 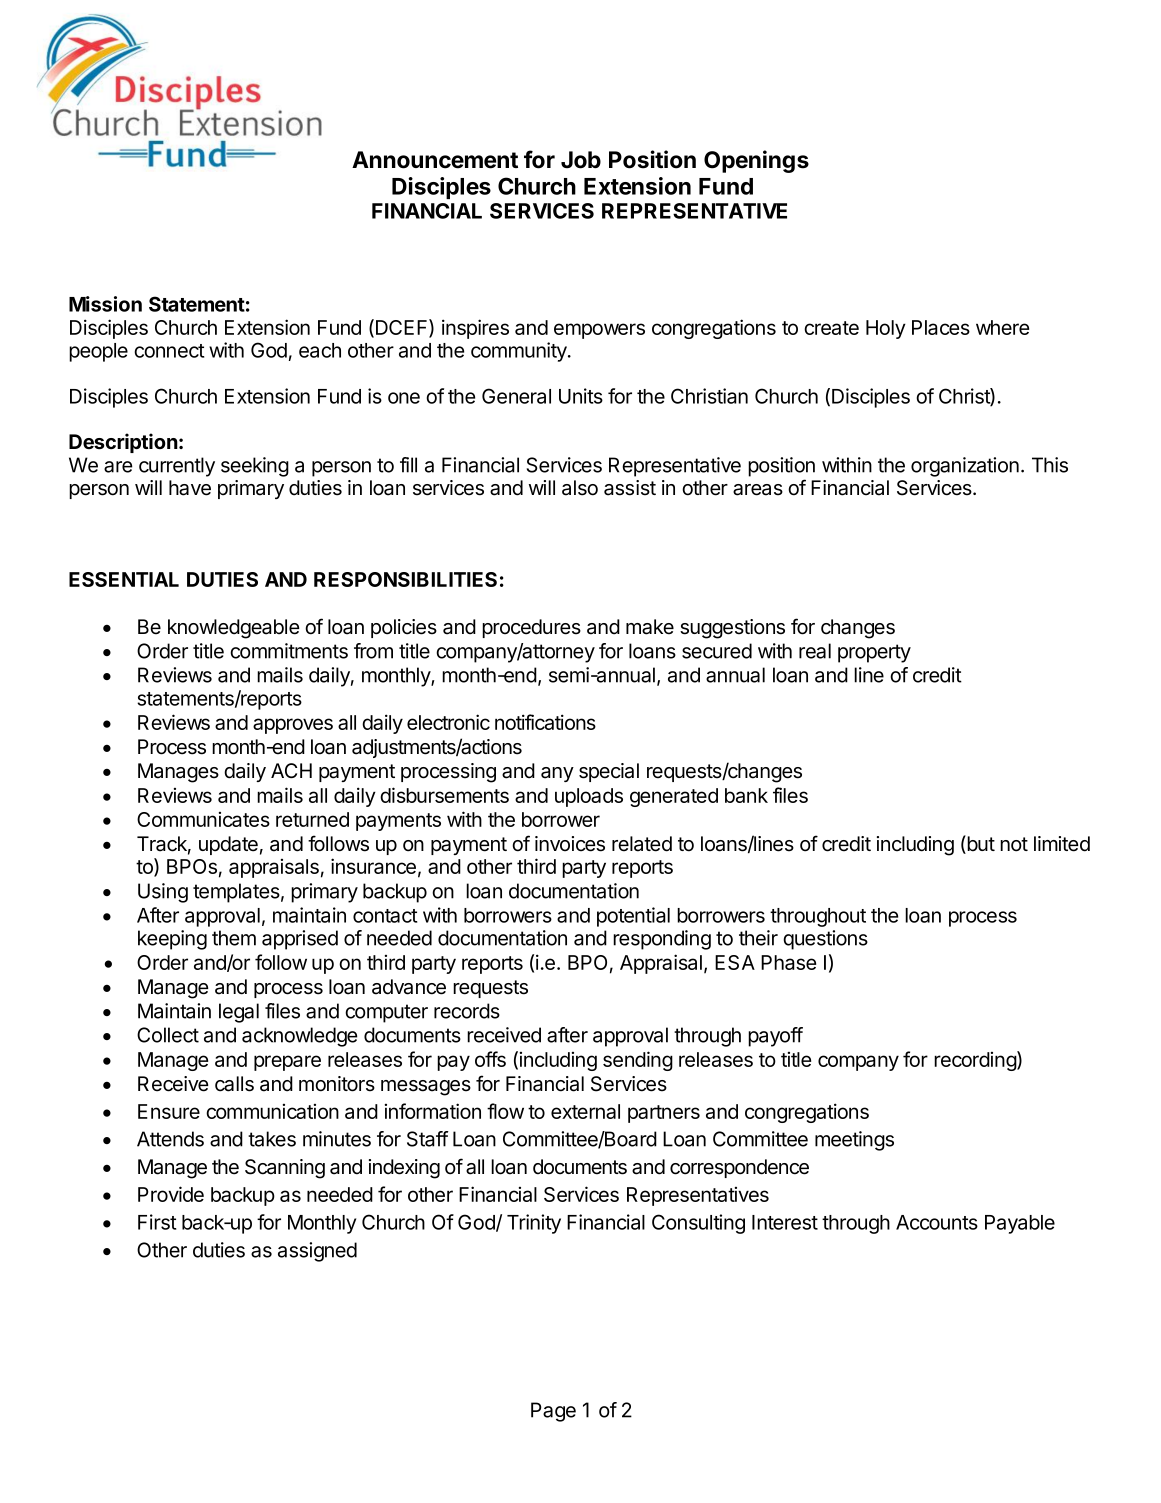 I want to click on Accounts, so click(x=937, y=1222).
